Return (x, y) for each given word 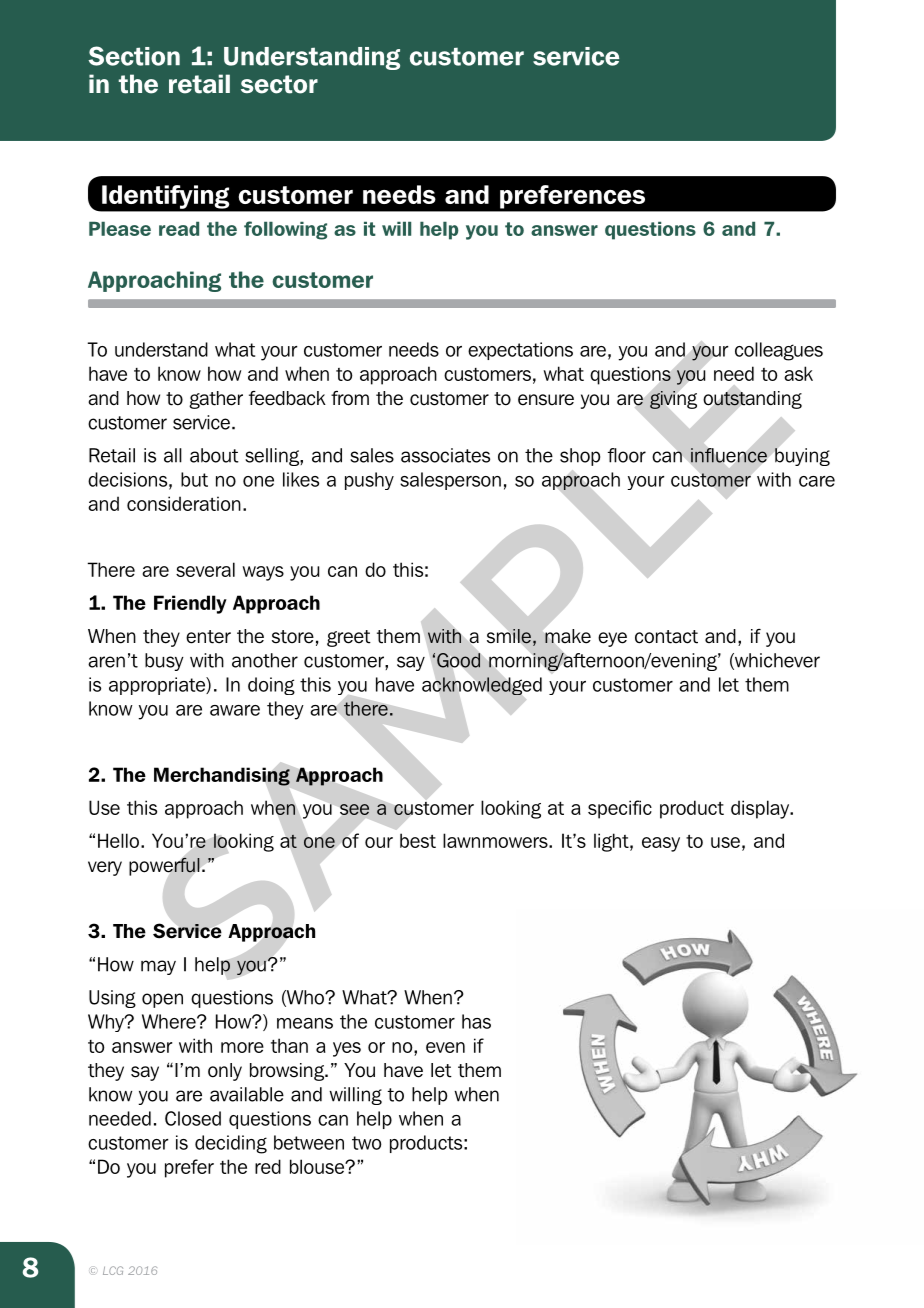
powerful (164, 866)
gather (216, 400)
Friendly (190, 604)
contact (666, 637)
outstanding (752, 400)
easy (661, 844)
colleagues (779, 351)
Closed (193, 1118)
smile (509, 636)
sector (279, 84)
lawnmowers (496, 840)
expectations (520, 351)
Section (134, 56)
